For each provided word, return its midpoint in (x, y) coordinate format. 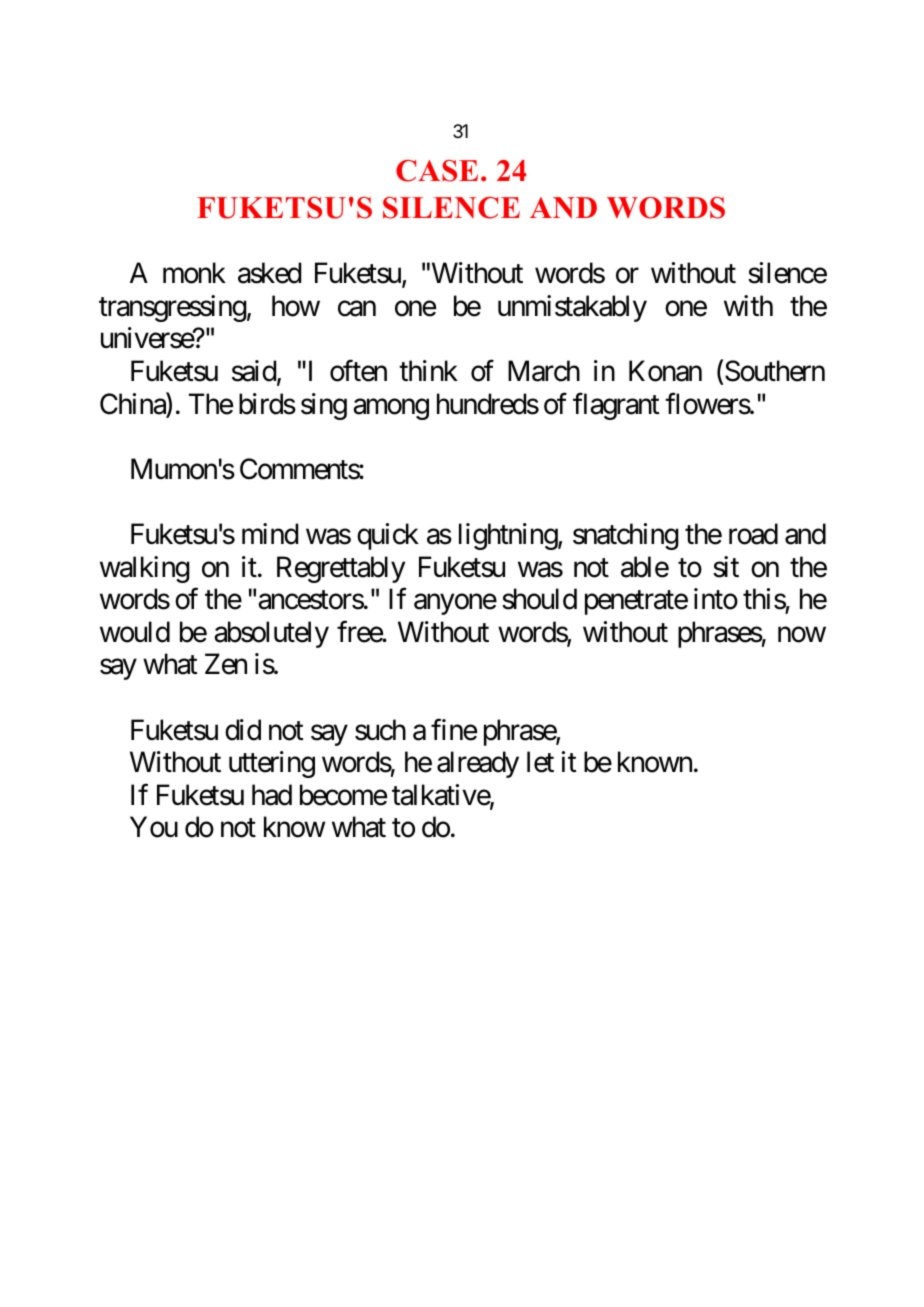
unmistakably (572, 308)
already (478, 764)
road (753, 534)
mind (270, 534)
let (540, 762)
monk (194, 273)
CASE (437, 171)
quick (388, 536)
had (272, 795)
